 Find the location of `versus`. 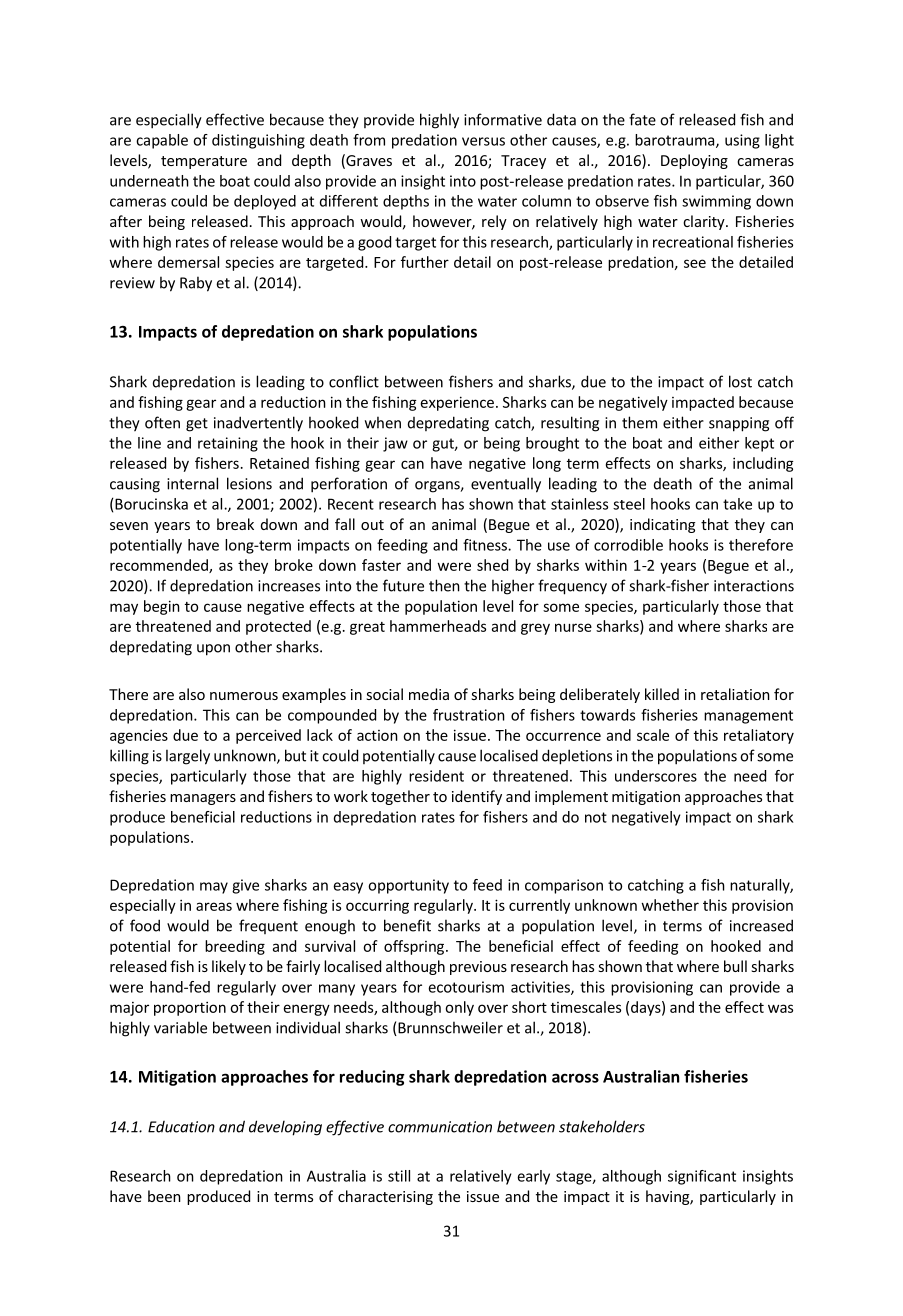

versus is located at coordinates (483, 141).
